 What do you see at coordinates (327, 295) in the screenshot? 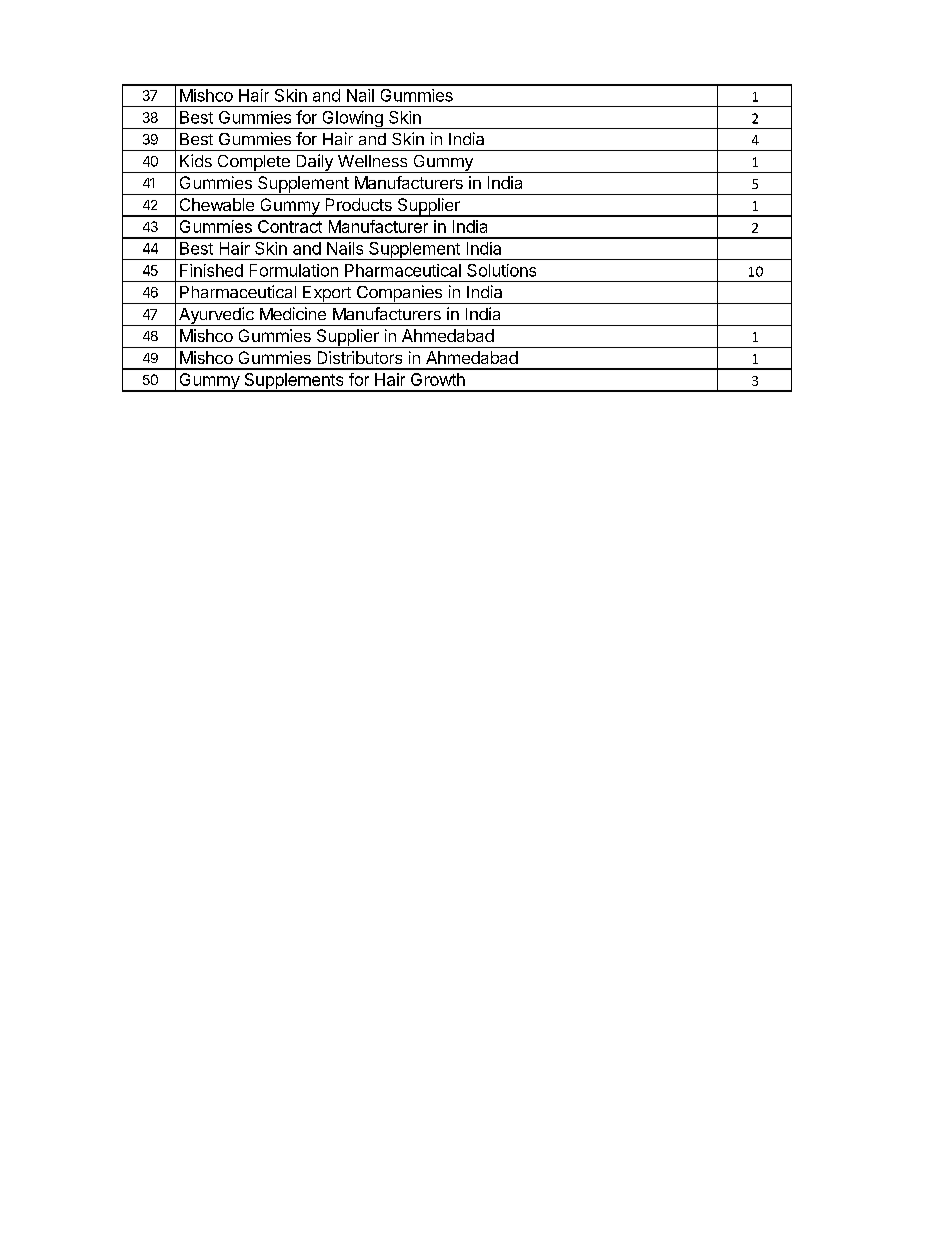
I see `Export` at bounding box center [327, 295].
